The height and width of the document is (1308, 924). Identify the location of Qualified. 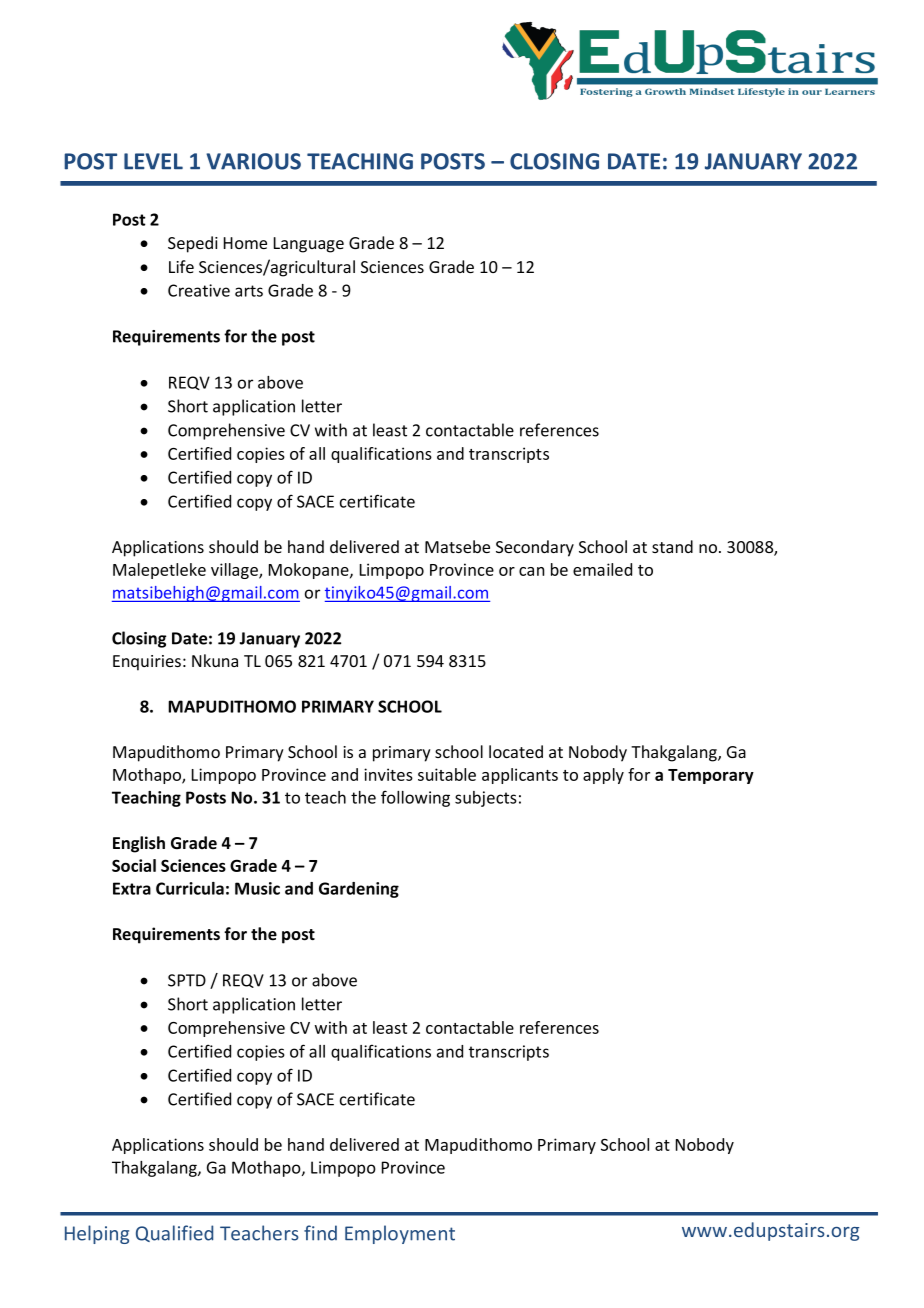
(174, 1233).
